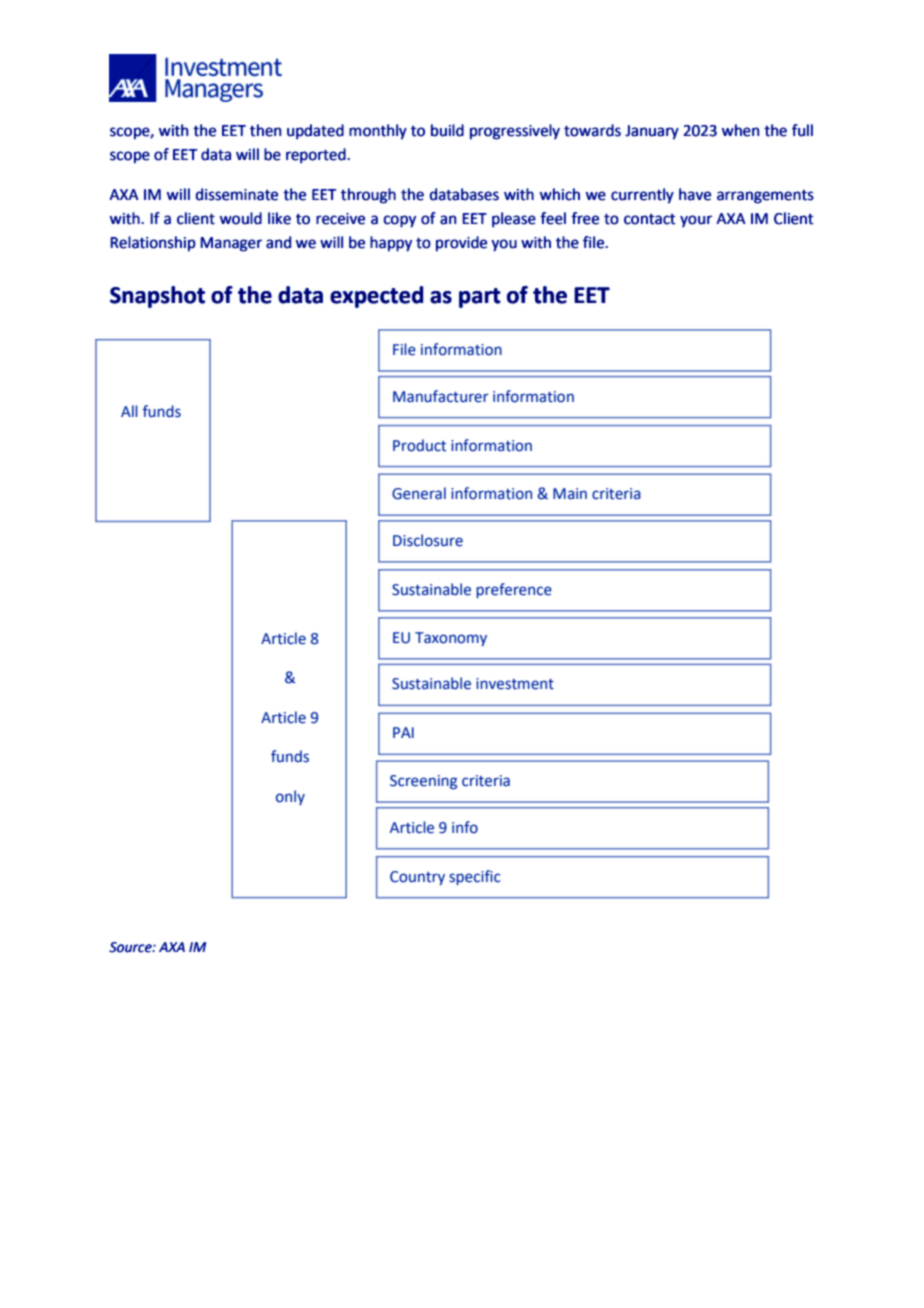 The width and height of the screenshot is (924, 1308). What do you see at coordinates (570, 494) in the screenshot?
I see `Main` at bounding box center [570, 494].
